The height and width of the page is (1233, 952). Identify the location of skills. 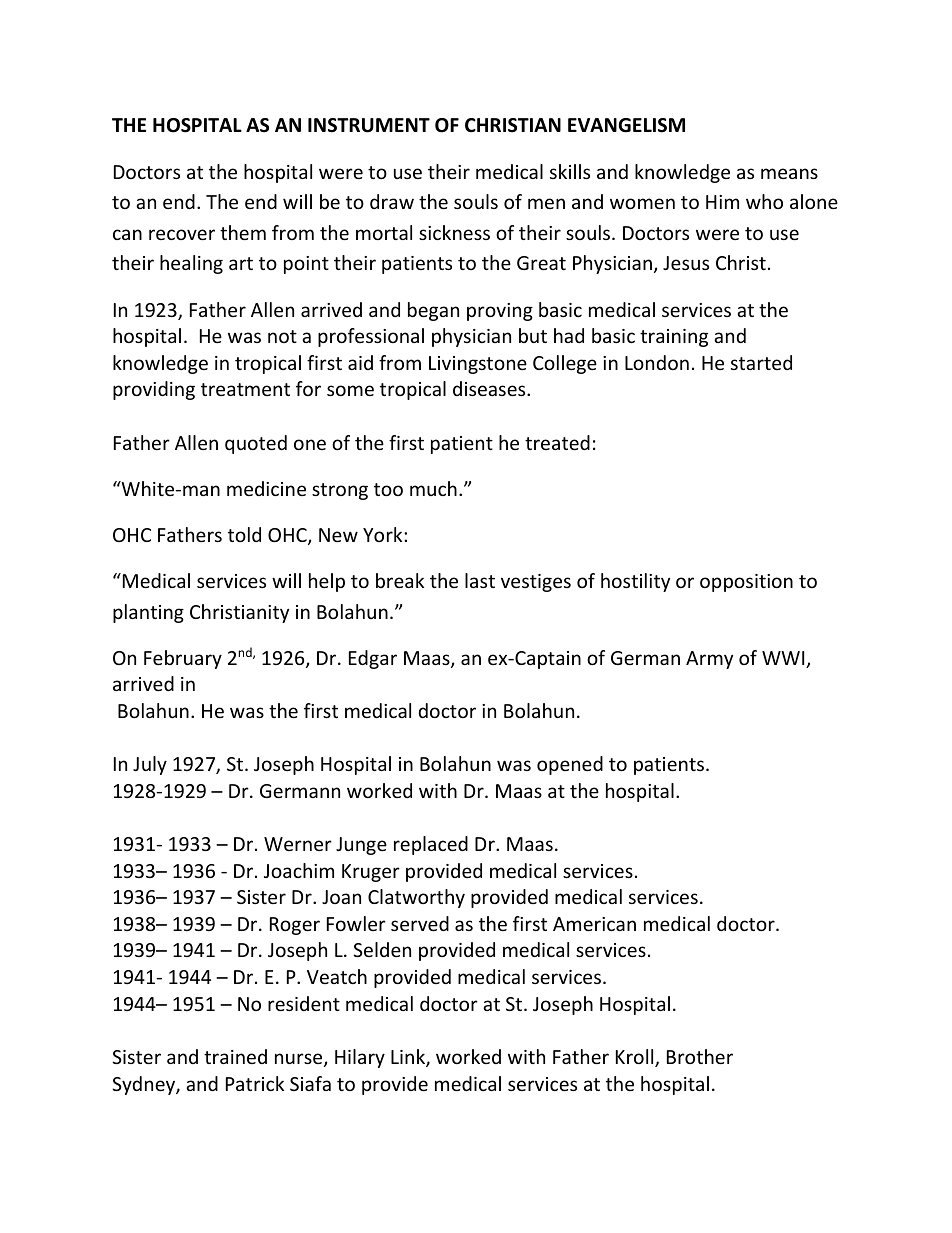
(570, 171).
